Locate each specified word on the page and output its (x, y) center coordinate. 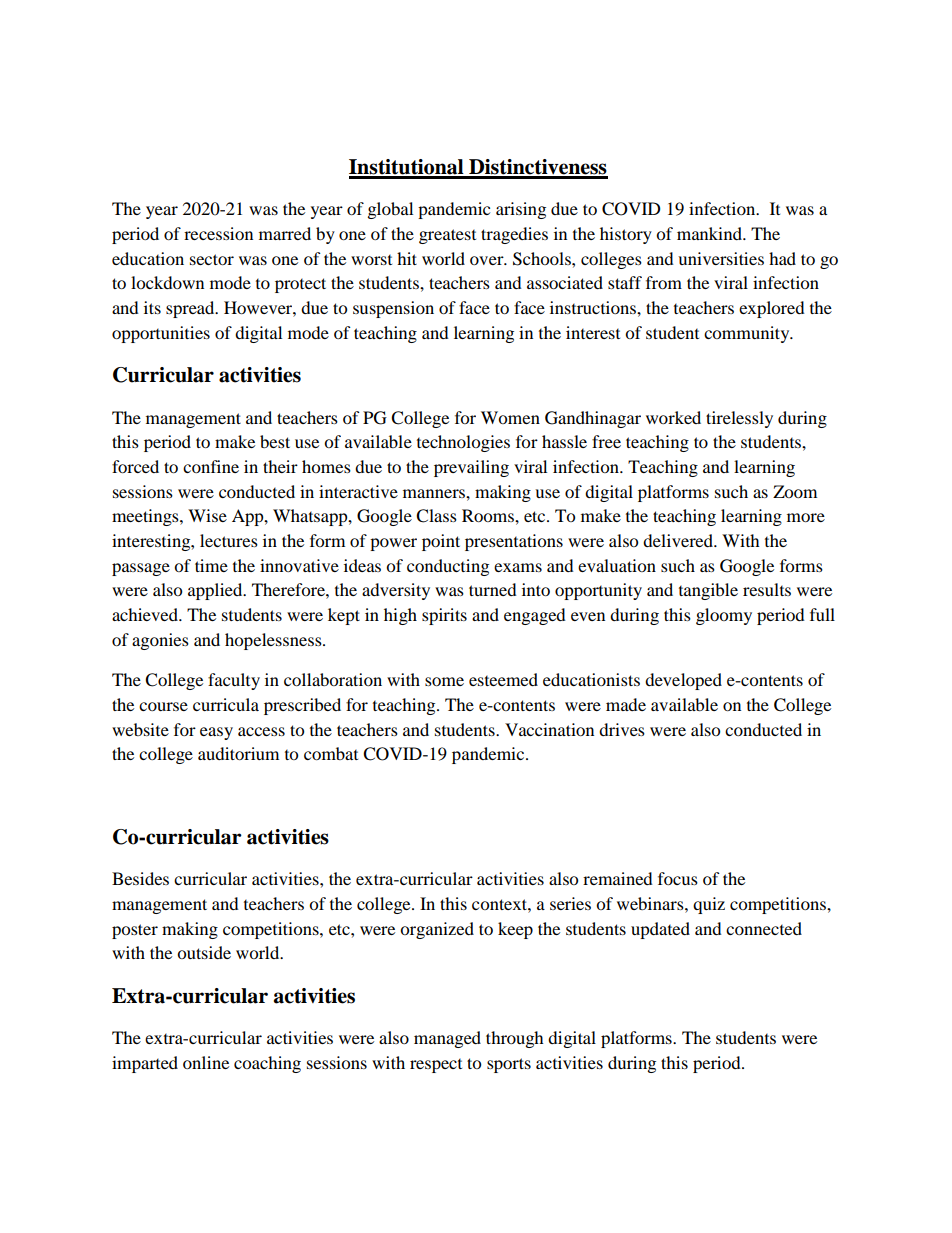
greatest (447, 236)
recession (218, 233)
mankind (710, 233)
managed (447, 1039)
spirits (444, 616)
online (206, 1062)
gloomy (724, 616)
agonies (160, 641)
